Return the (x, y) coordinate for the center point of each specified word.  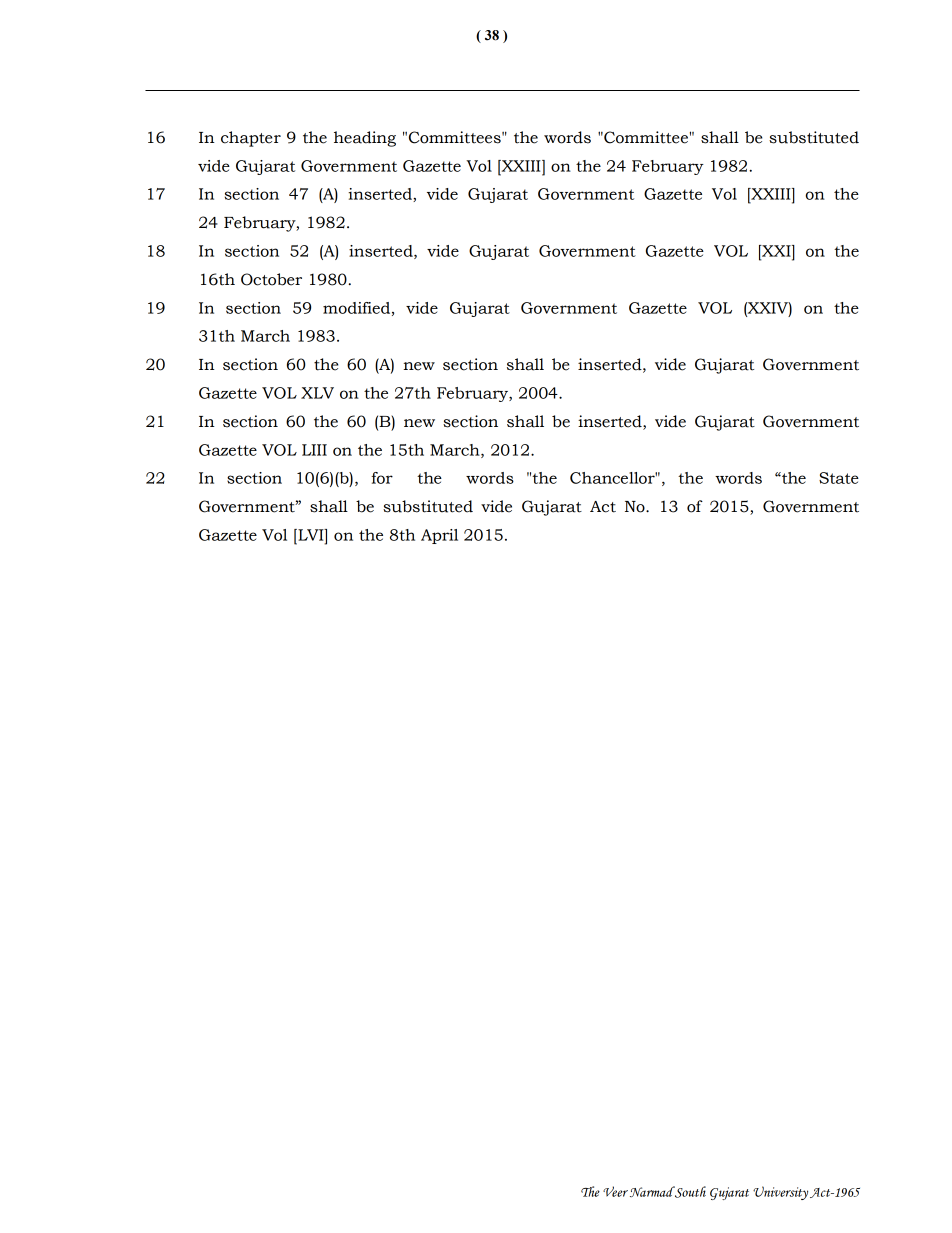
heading (365, 139)
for (382, 478)
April (439, 536)
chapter (251, 139)
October (271, 279)
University (780, 1193)
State (839, 478)
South (690, 1192)
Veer (615, 1191)
